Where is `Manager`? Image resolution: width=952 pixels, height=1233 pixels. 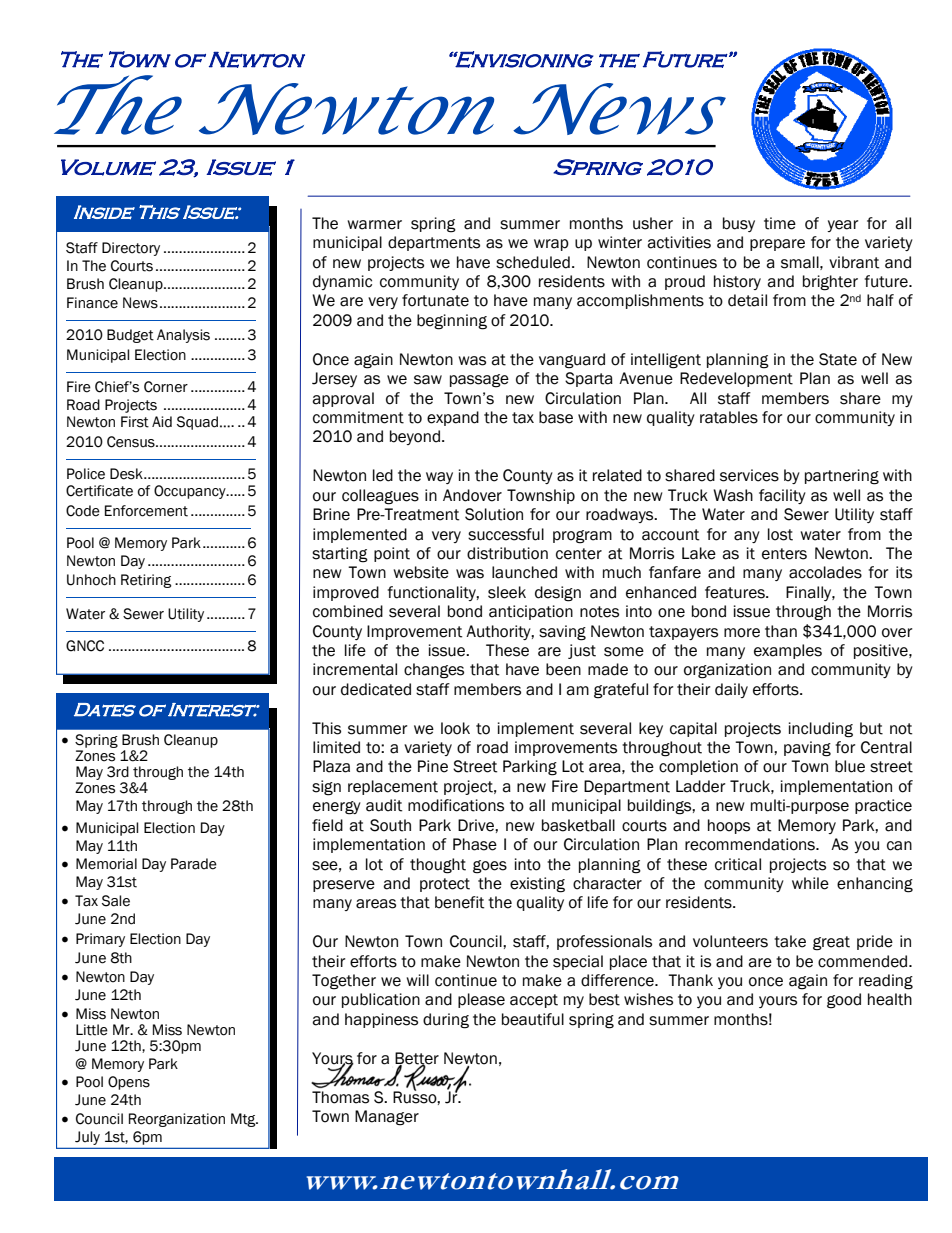 Manager is located at coordinates (387, 1118).
